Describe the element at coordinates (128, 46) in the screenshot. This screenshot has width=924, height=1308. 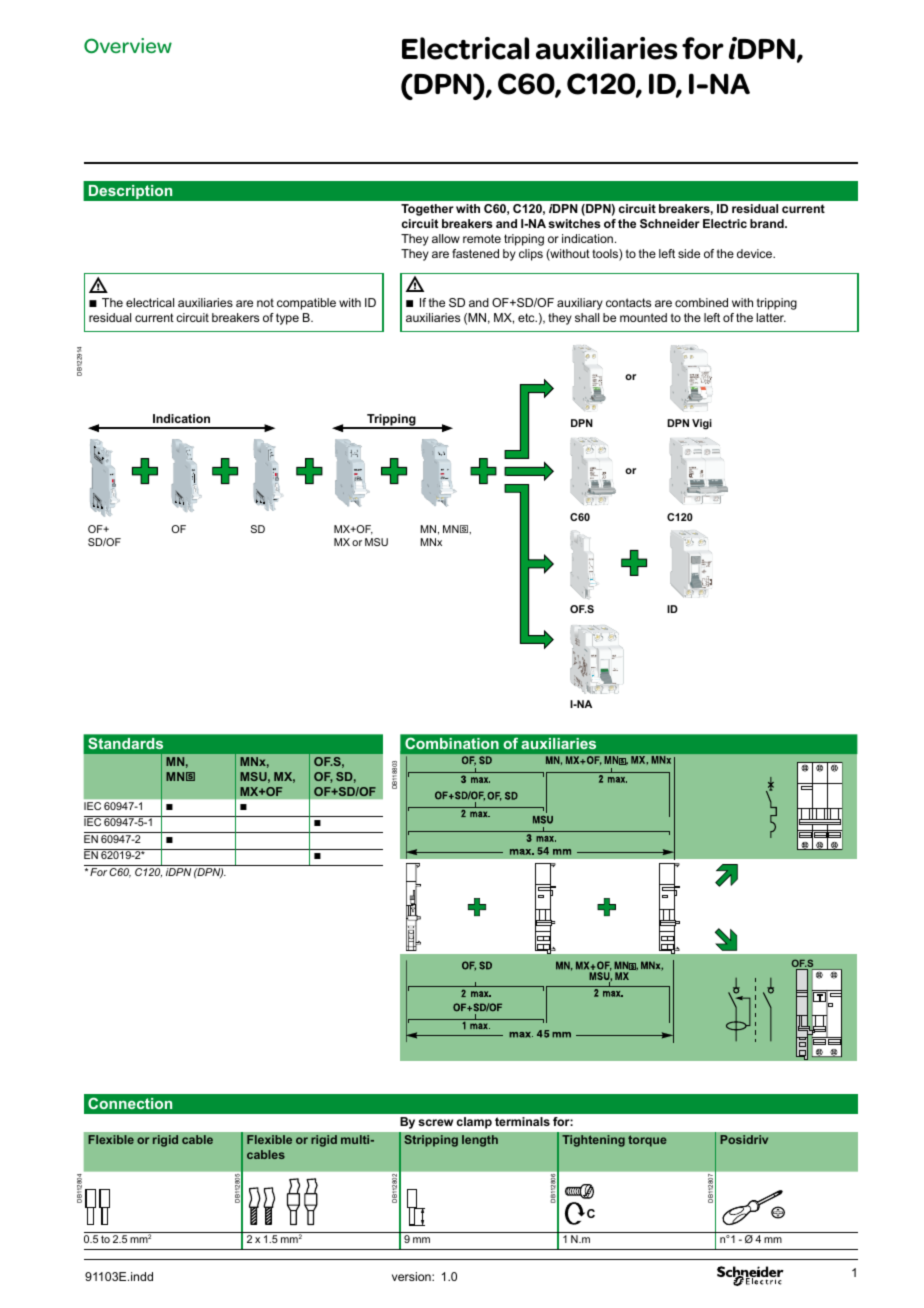
I see `Overview` at that location.
